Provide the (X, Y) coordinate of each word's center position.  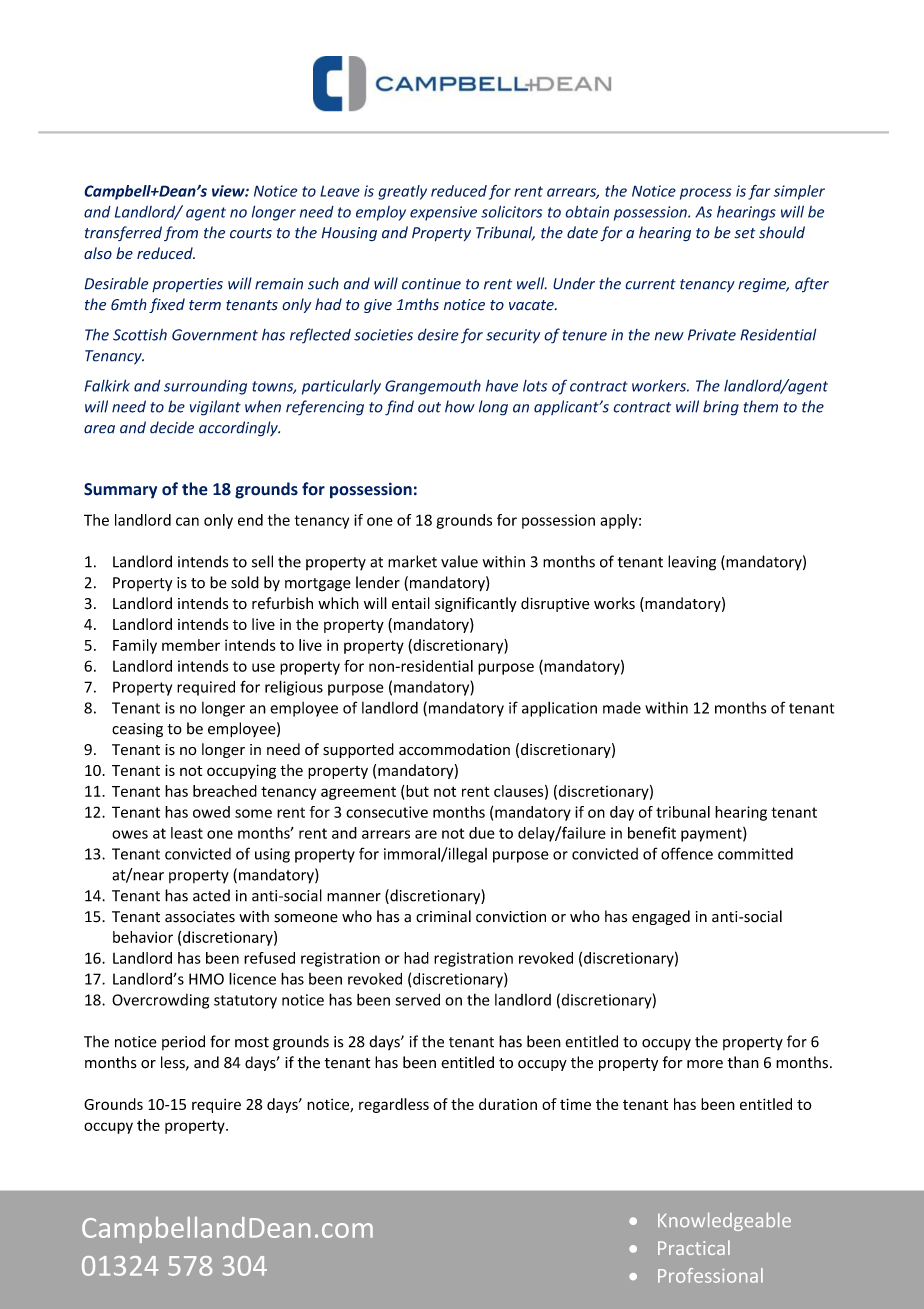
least (187, 833)
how (460, 406)
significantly (476, 604)
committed (755, 854)
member (191, 645)
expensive (443, 213)
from (181, 233)
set (744, 233)
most (252, 1042)
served (417, 999)
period (183, 1042)
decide (172, 427)
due (482, 833)
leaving (692, 563)
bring (721, 408)
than (743, 1062)
